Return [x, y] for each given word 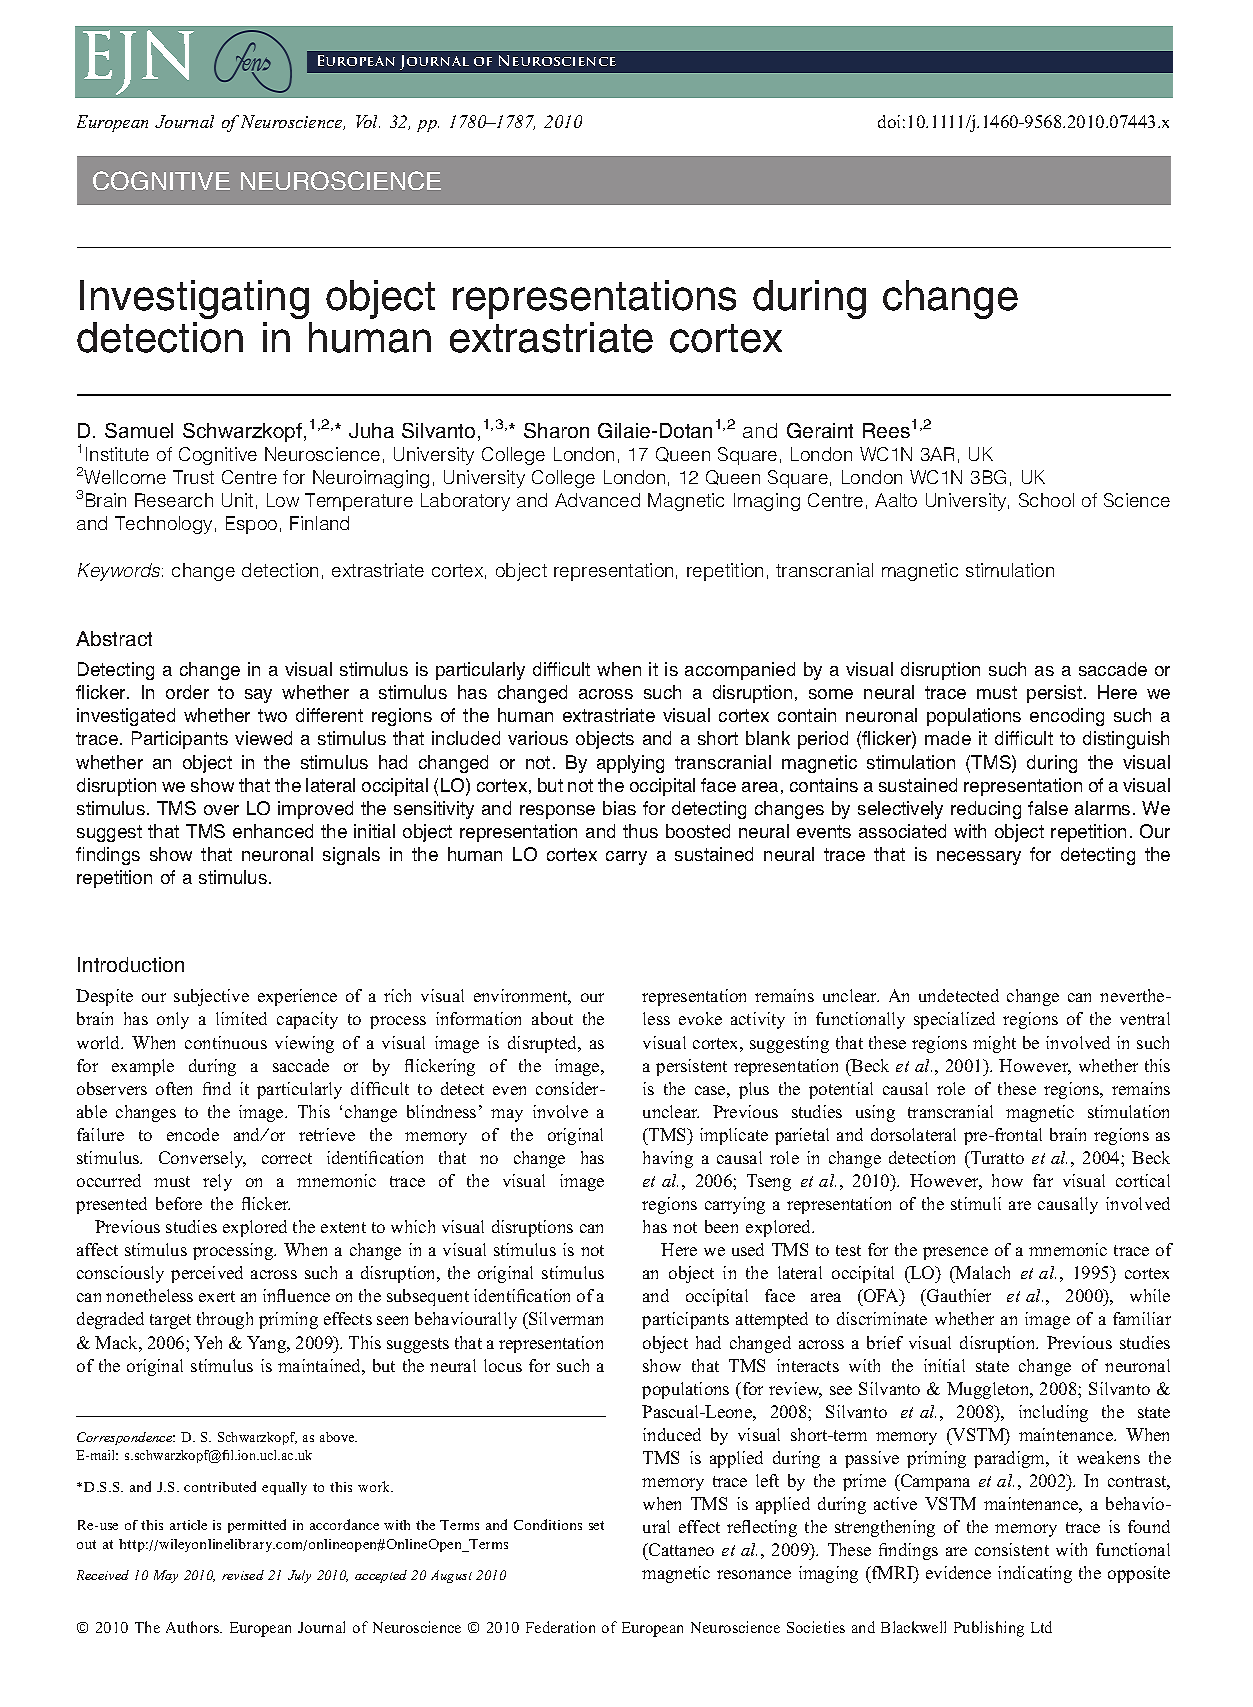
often [174, 1088]
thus [640, 831]
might [994, 1044]
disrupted [544, 1044]
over [221, 810]
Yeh [208, 1342]
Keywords [120, 572]
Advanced [597, 500]
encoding [1067, 717]
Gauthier [958, 1297]
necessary [979, 858]
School [1046, 500]
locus [503, 1365]
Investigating [196, 301]
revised [243, 1575]
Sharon [556, 430]
